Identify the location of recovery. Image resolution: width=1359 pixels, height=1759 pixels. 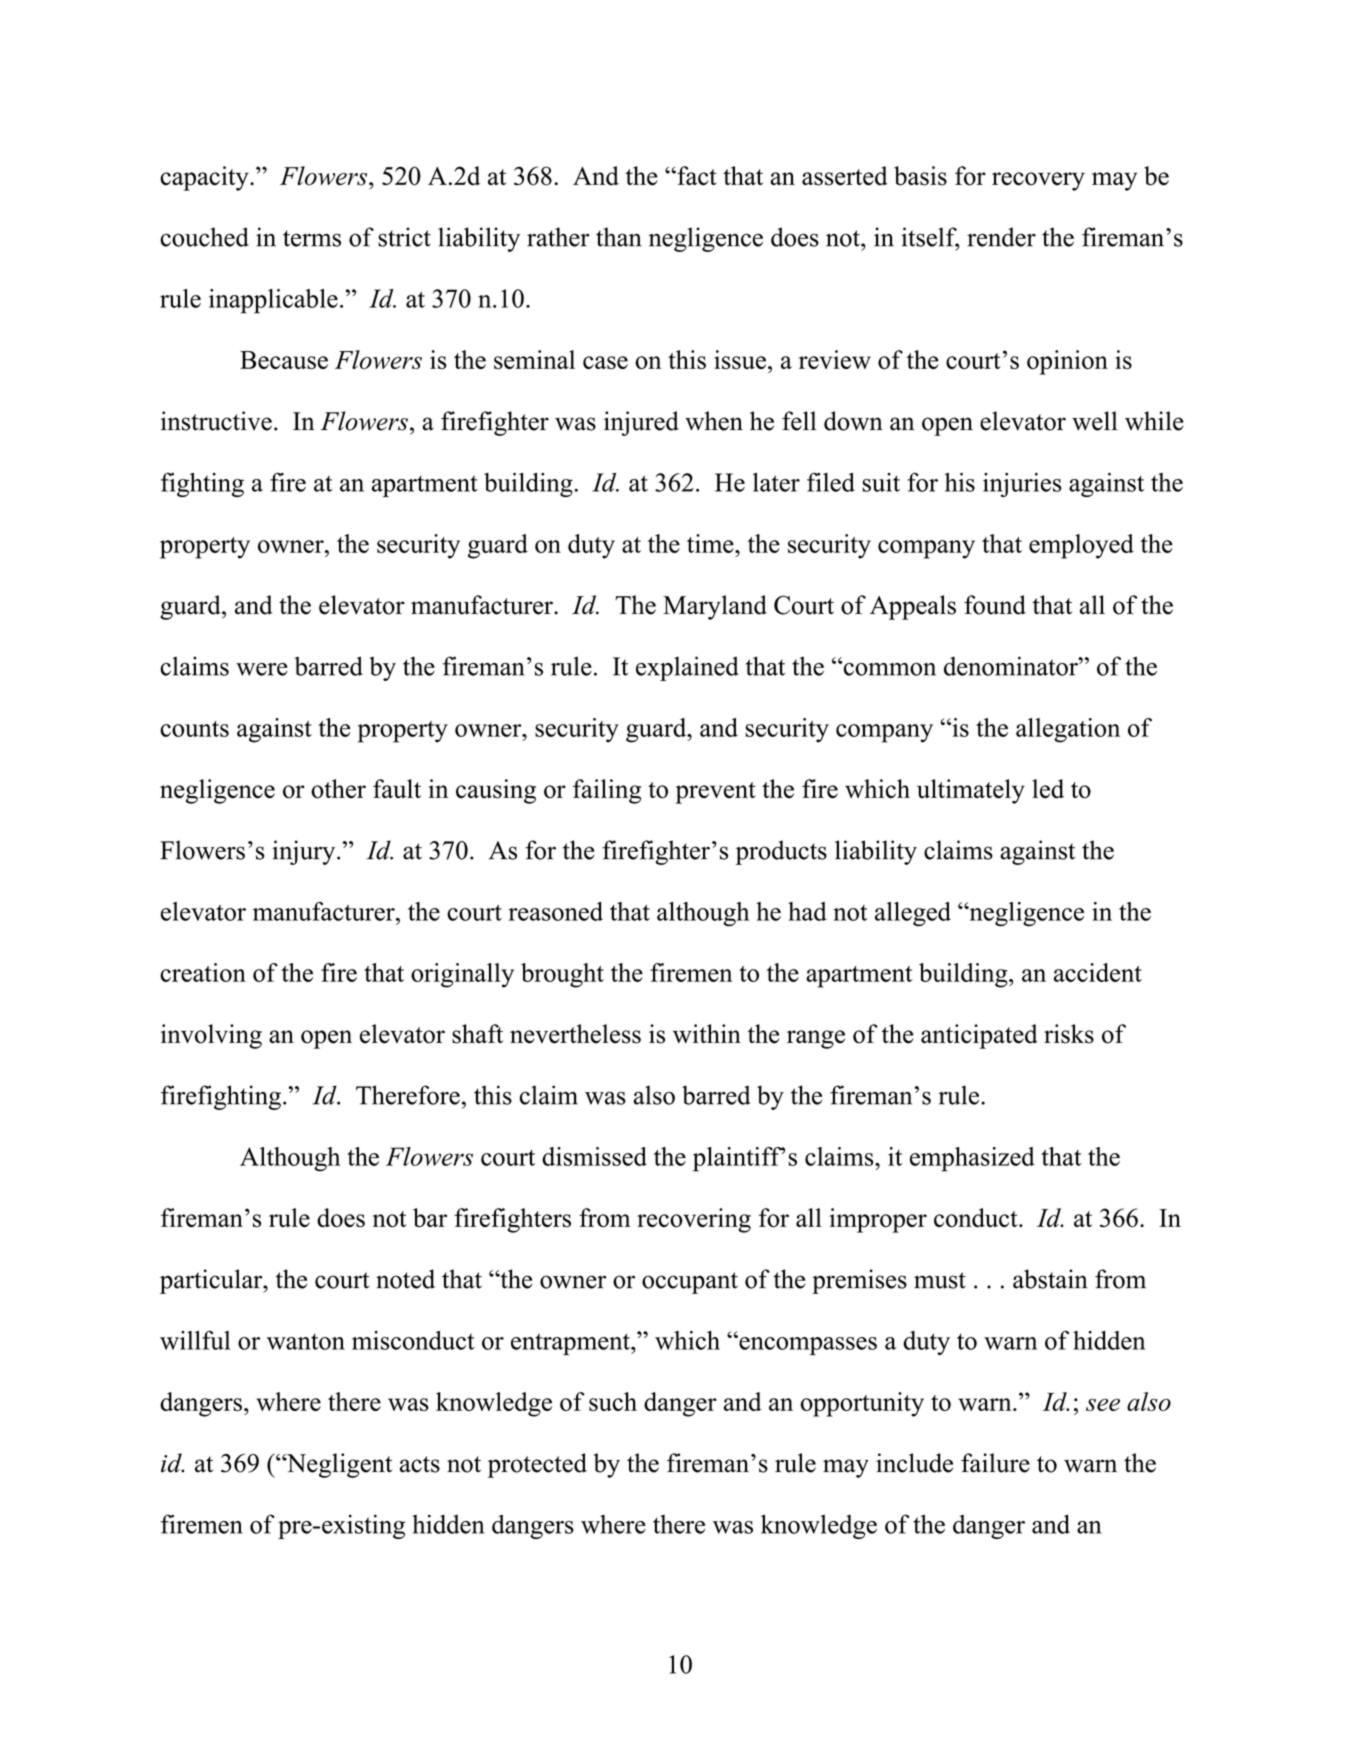
(1038, 181).
